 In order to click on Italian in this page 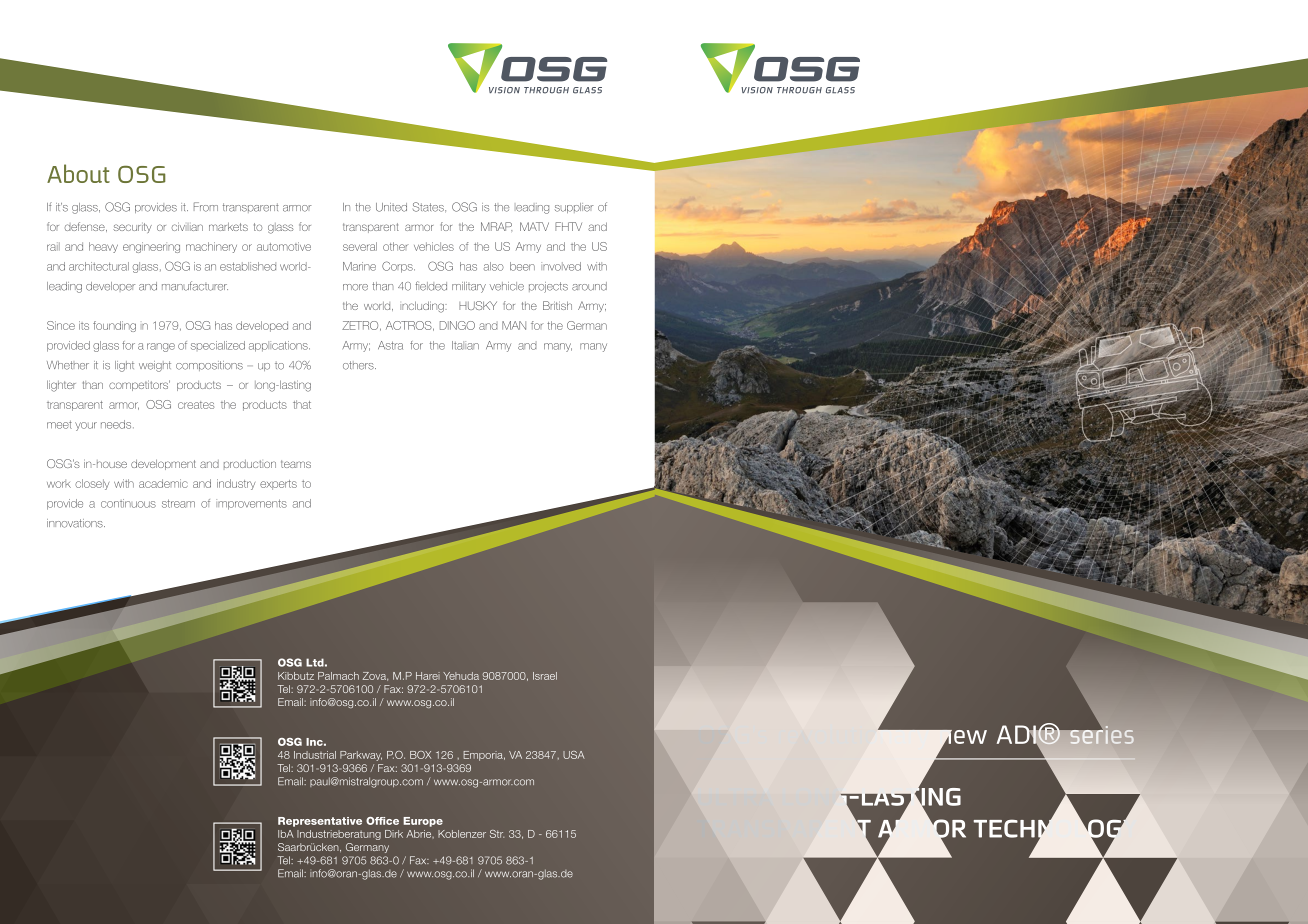, I will do `click(465, 345)`.
